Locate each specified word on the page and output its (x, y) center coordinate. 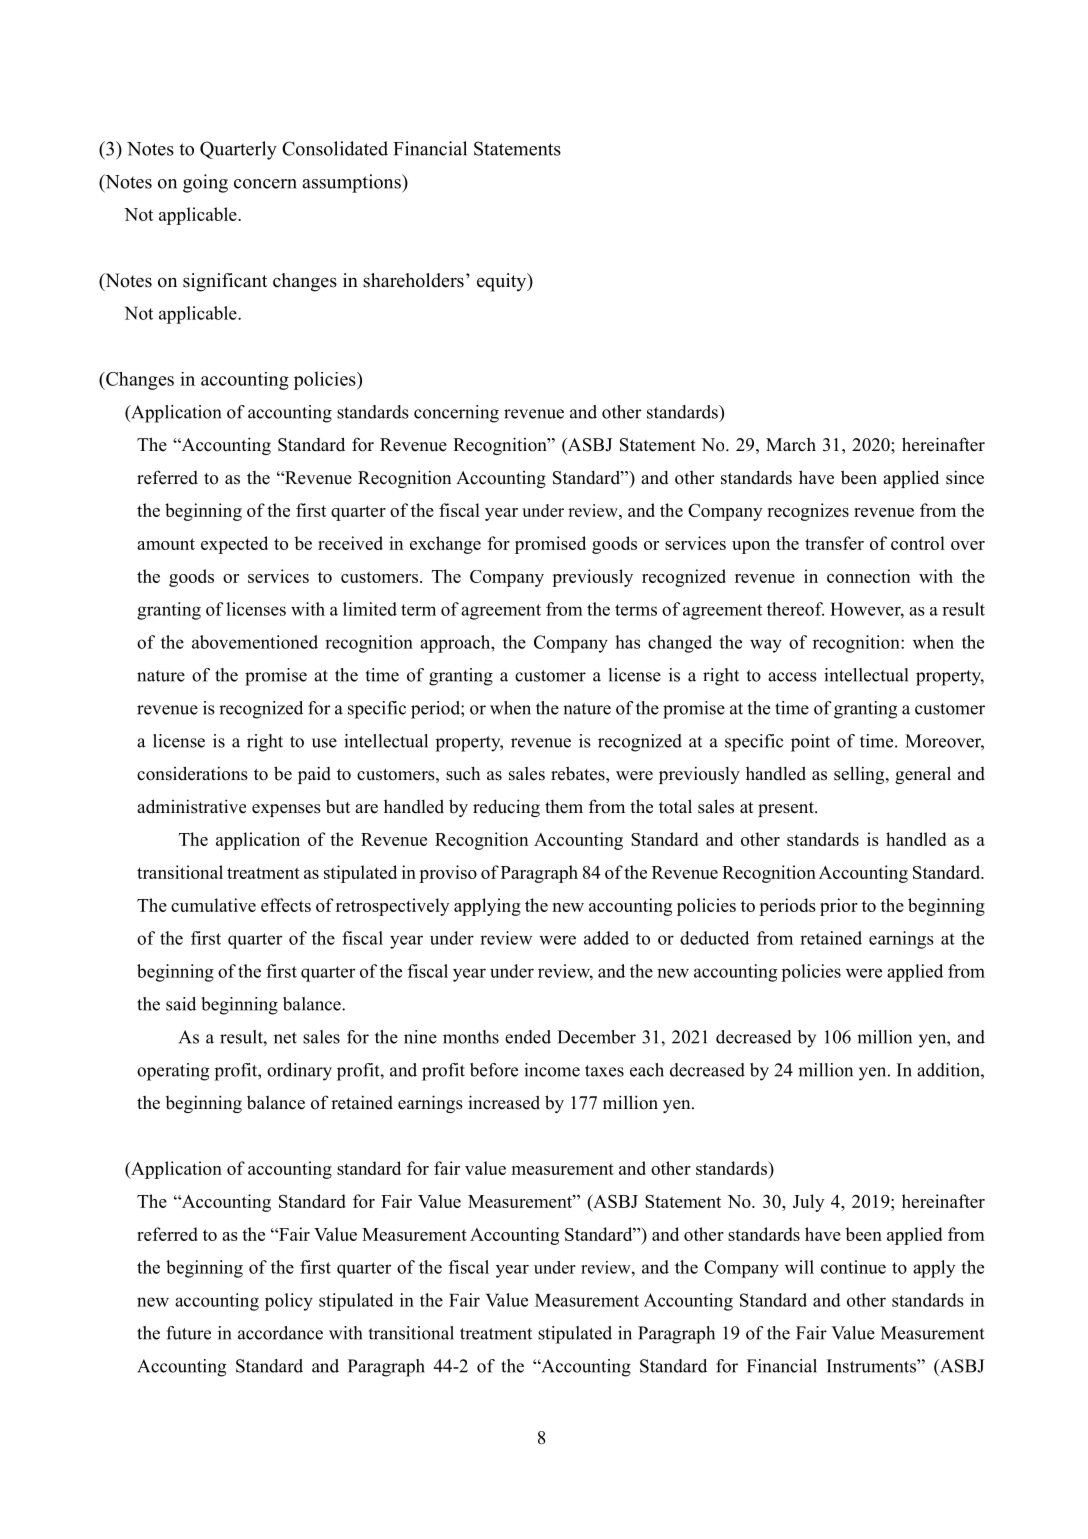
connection (868, 576)
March (791, 444)
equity (503, 282)
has (627, 642)
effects (286, 905)
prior (839, 907)
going (205, 183)
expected (234, 545)
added (606, 938)
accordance (280, 1333)
